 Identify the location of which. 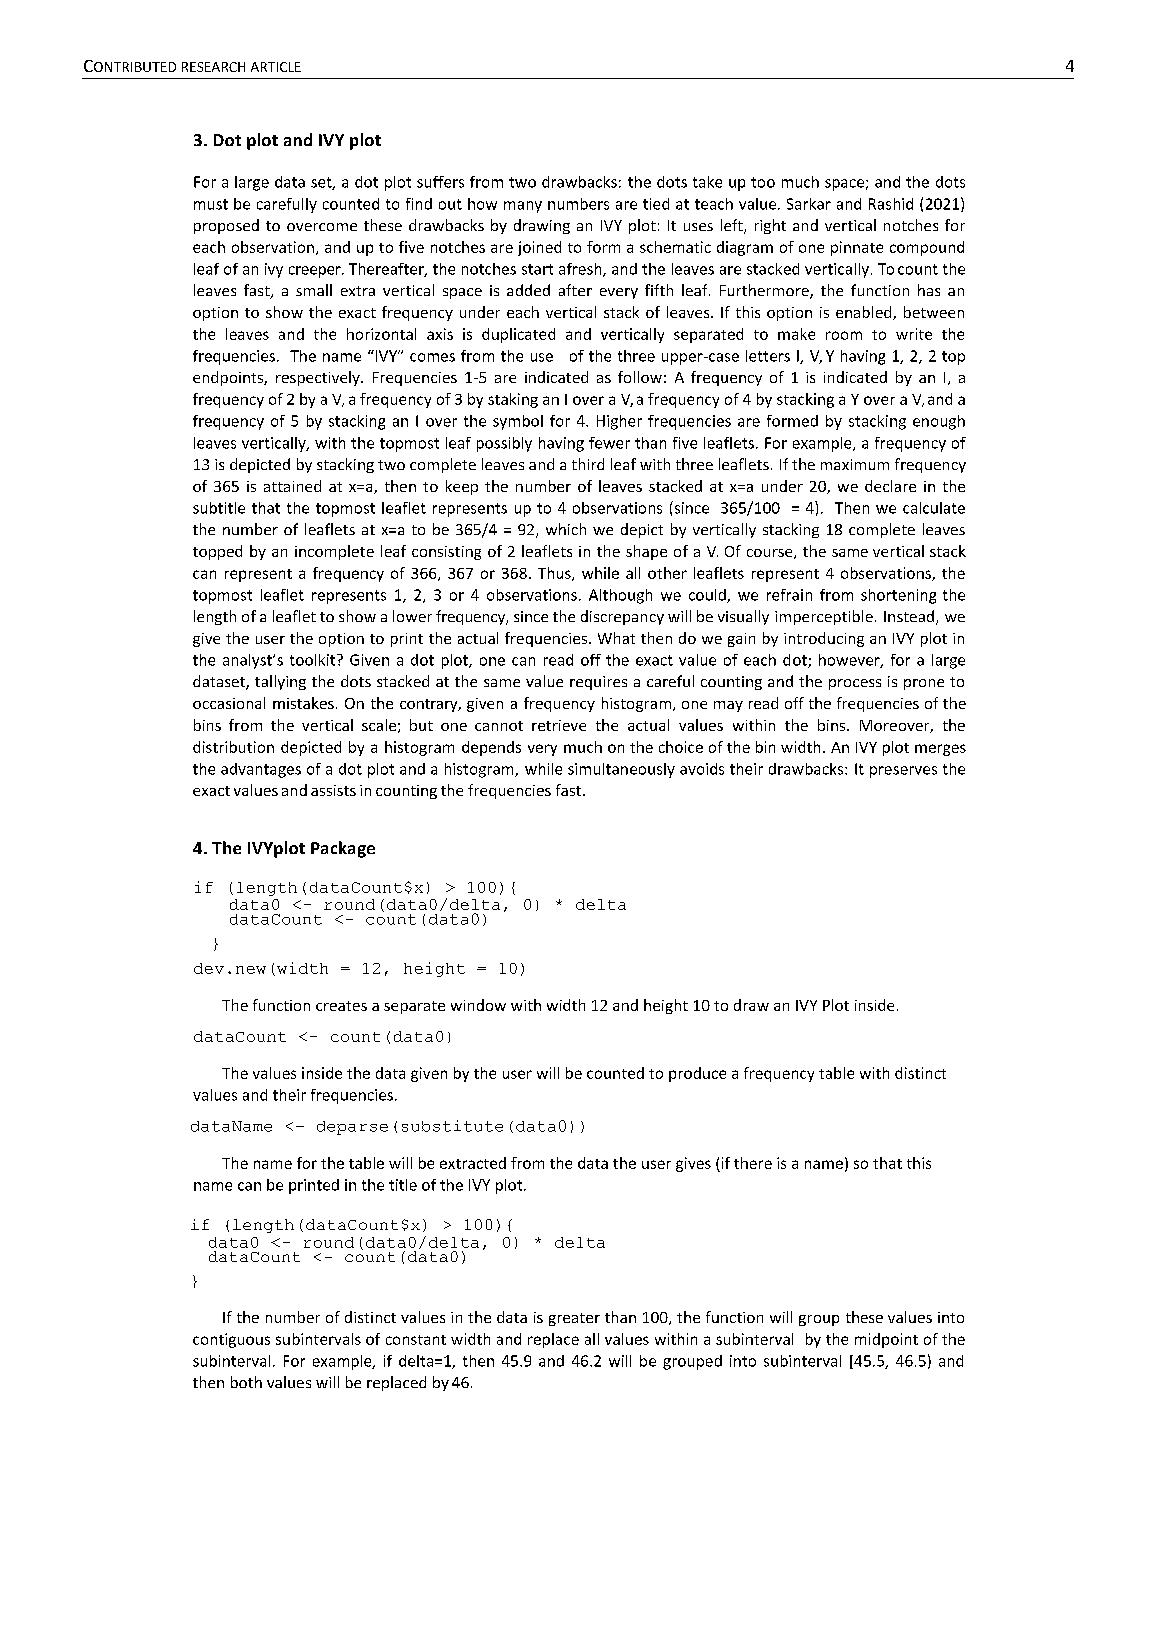
(566, 529).
